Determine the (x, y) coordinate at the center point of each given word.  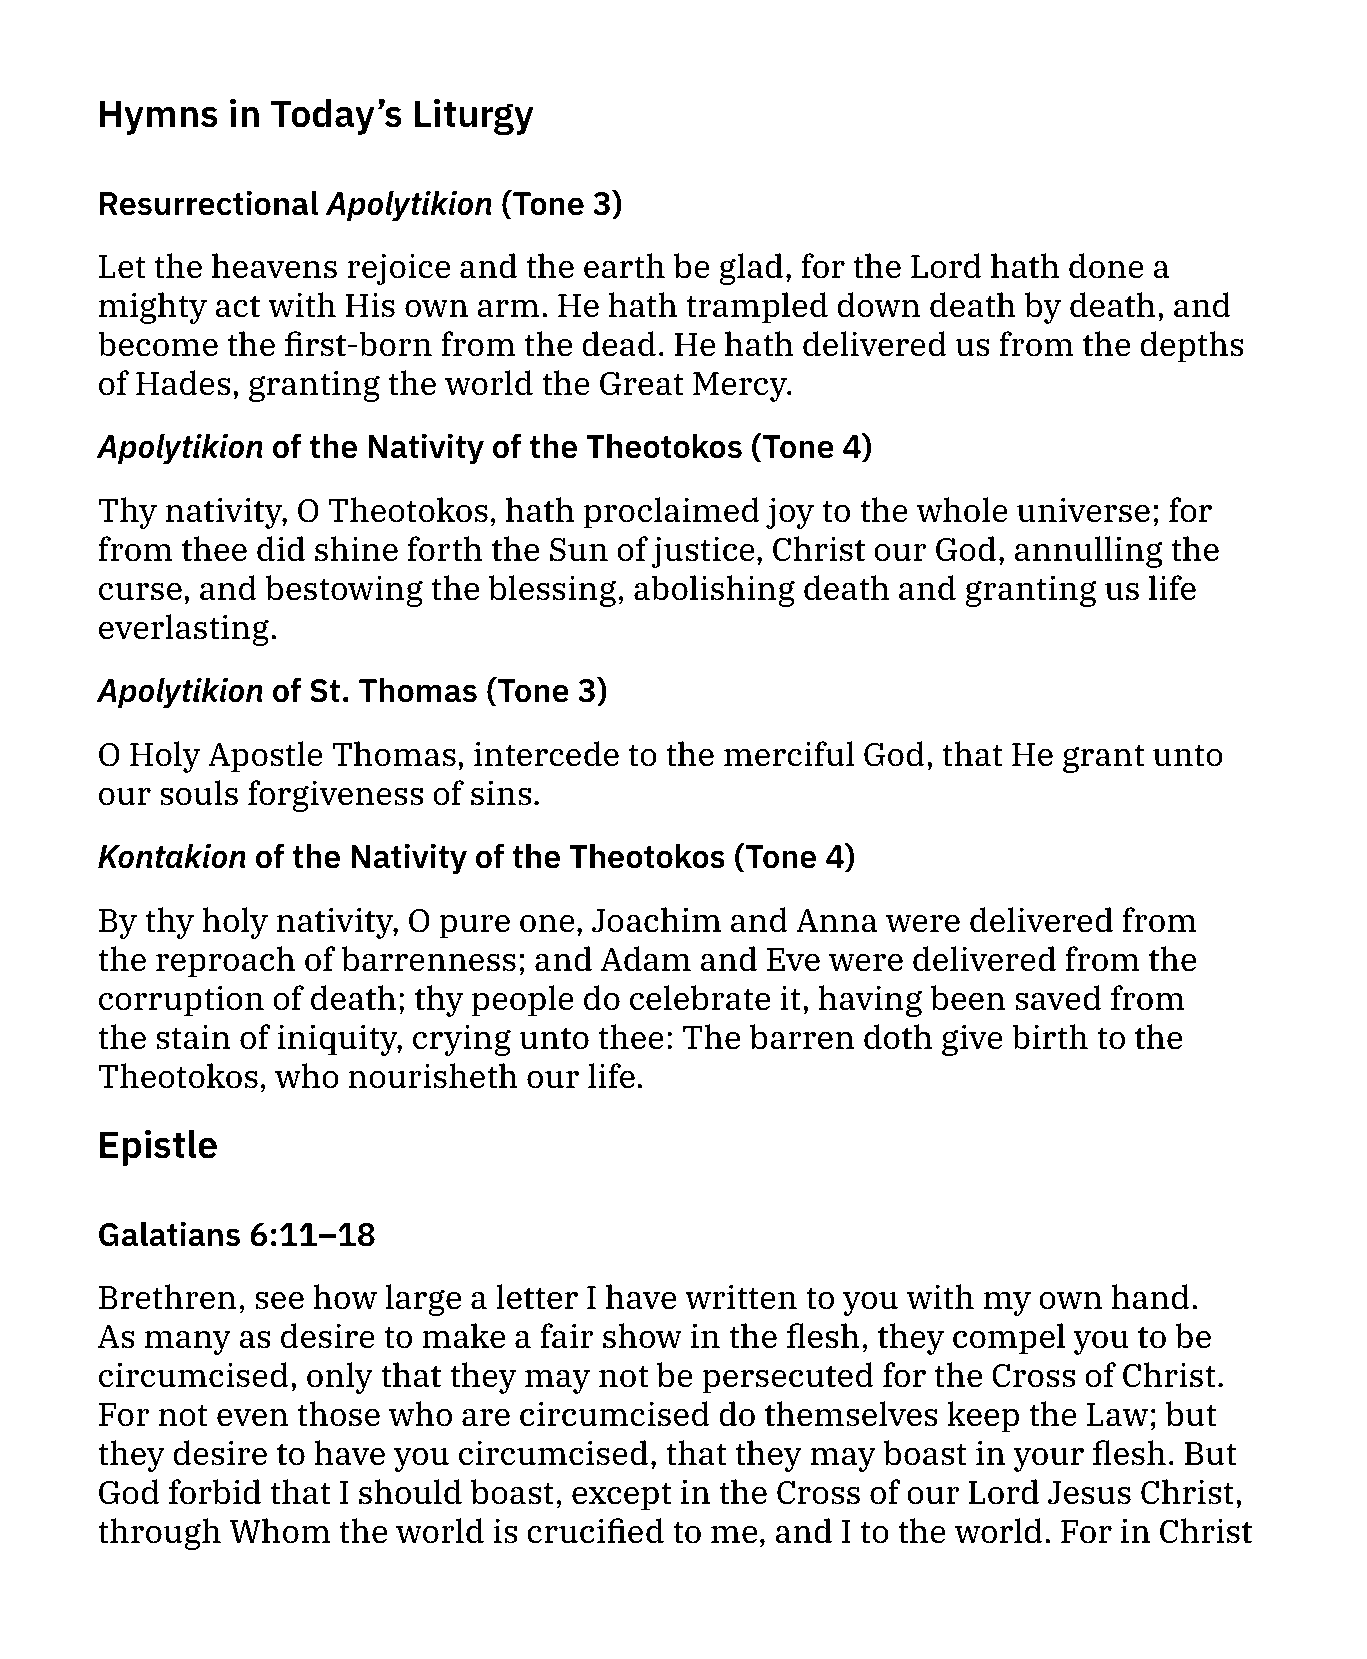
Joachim (656, 920)
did (281, 549)
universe (1083, 510)
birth (1050, 1037)
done (1106, 266)
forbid (215, 1492)
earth (624, 266)
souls (199, 793)
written (741, 1297)
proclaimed (672, 513)
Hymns (159, 117)
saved (1058, 998)
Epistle (158, 1147)
